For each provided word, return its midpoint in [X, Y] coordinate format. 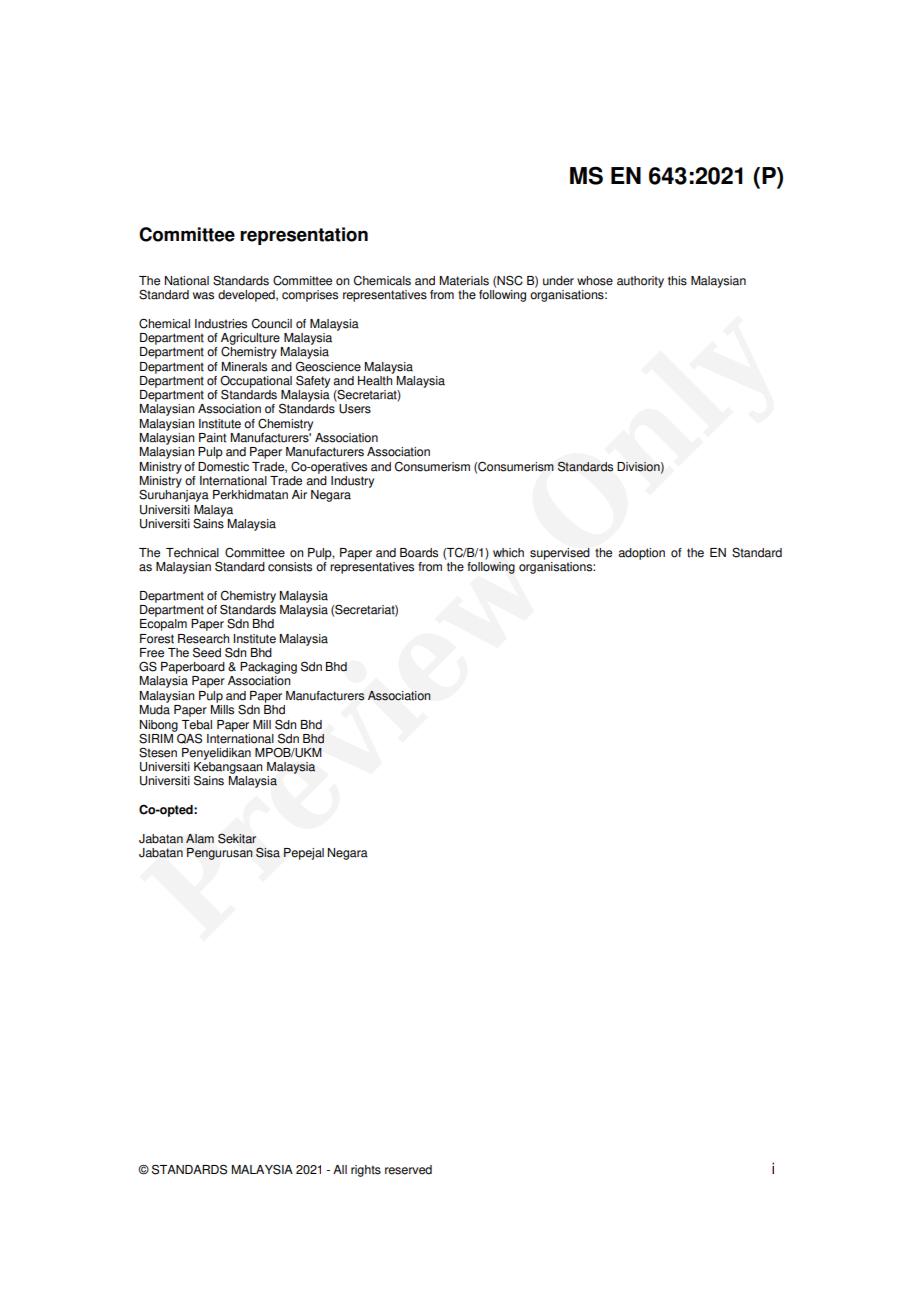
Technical [192, 553]
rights [366, 1171]
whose [595, 281]
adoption [641, 554]
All [340, 1169]
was [203, 296]
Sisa [268, 853]
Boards [419, 553]
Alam [200, 839]
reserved [408, 1170]
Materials [464, 281]
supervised [560, 554]
